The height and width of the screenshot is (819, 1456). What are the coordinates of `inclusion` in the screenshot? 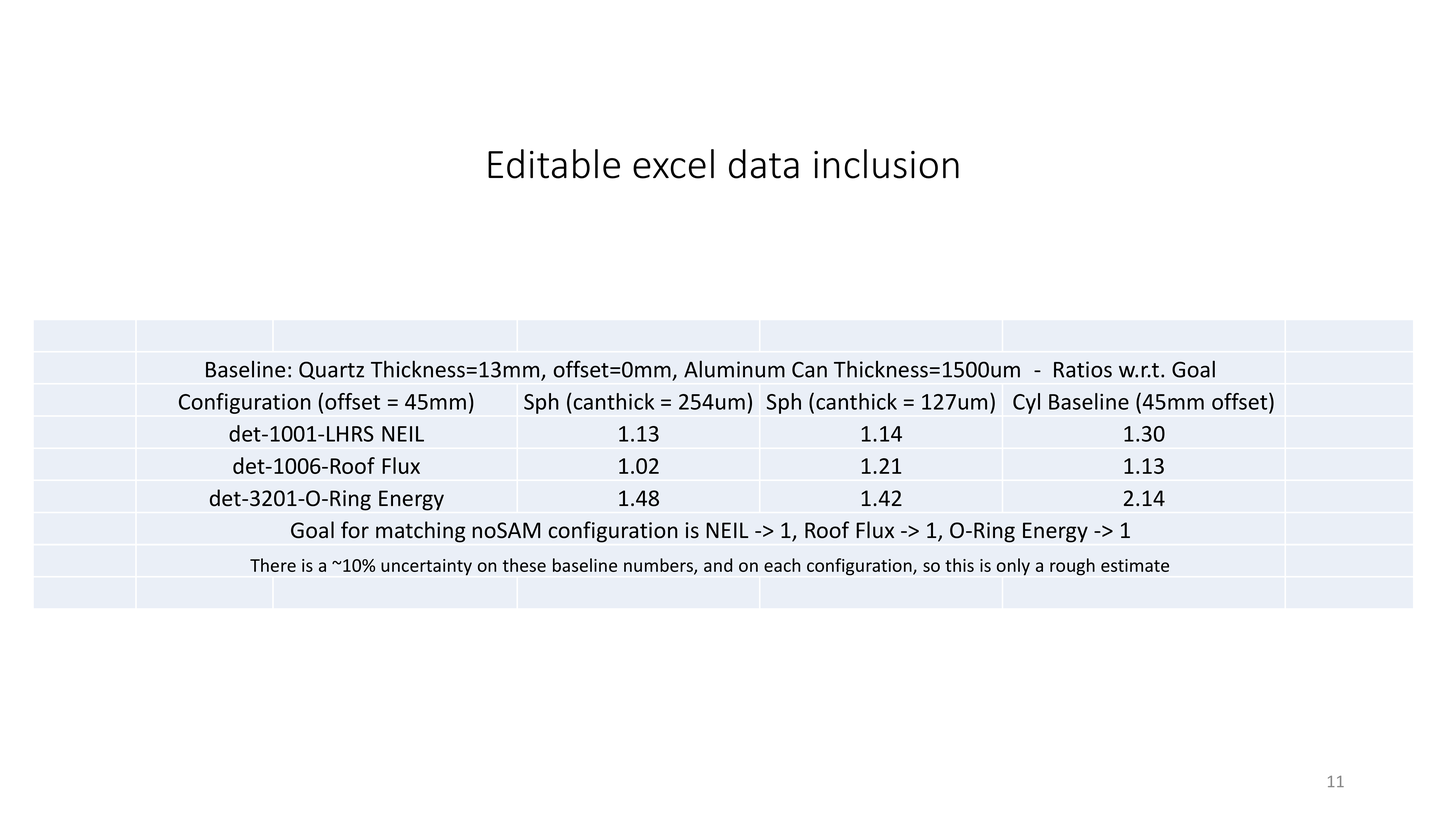 It's located at (886, 164).
